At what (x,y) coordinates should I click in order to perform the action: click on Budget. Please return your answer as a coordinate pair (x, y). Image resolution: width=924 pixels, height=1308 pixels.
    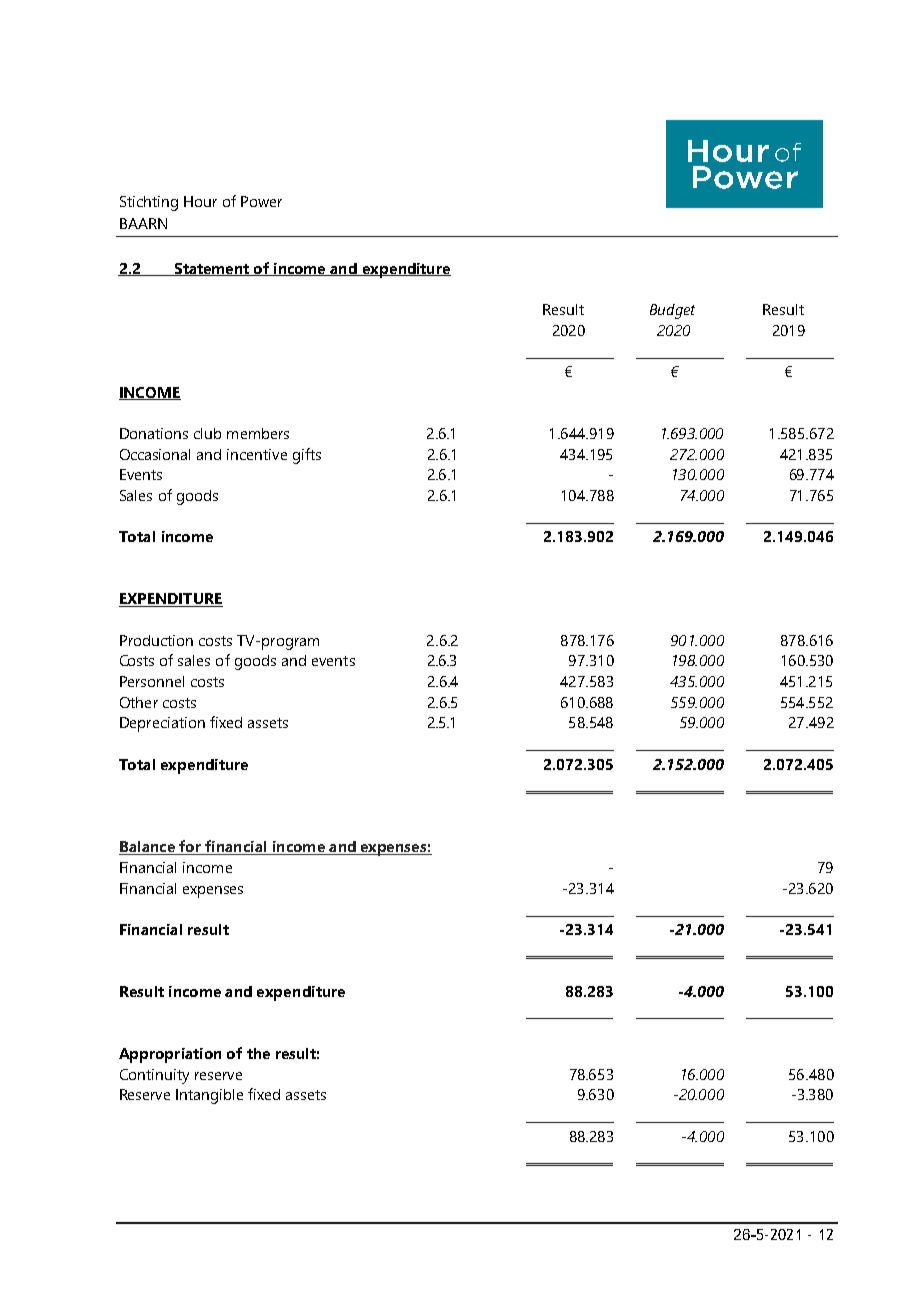
    Looking at the image, I should click on (672, 311).
